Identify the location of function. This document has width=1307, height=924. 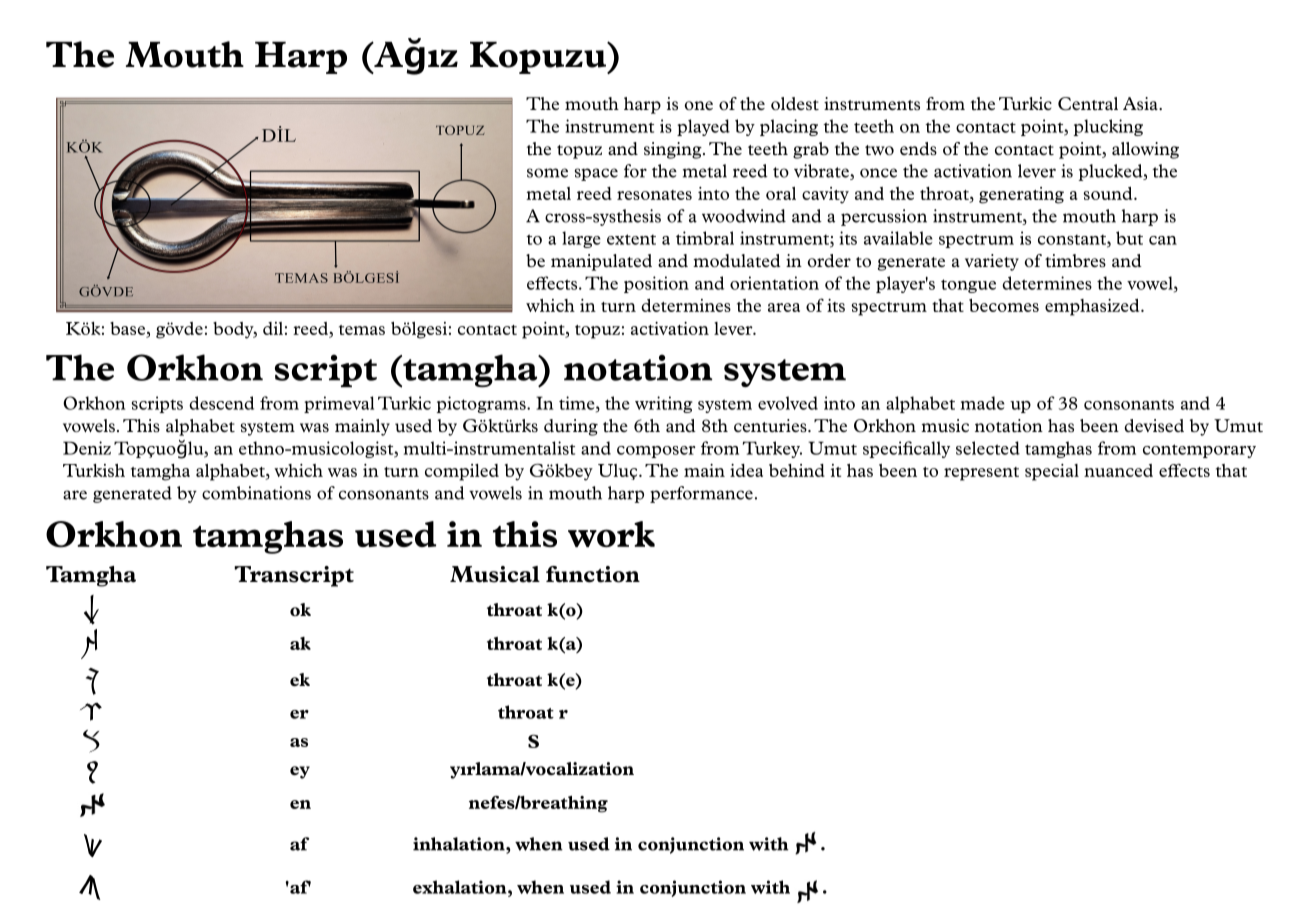
(593, 574).
